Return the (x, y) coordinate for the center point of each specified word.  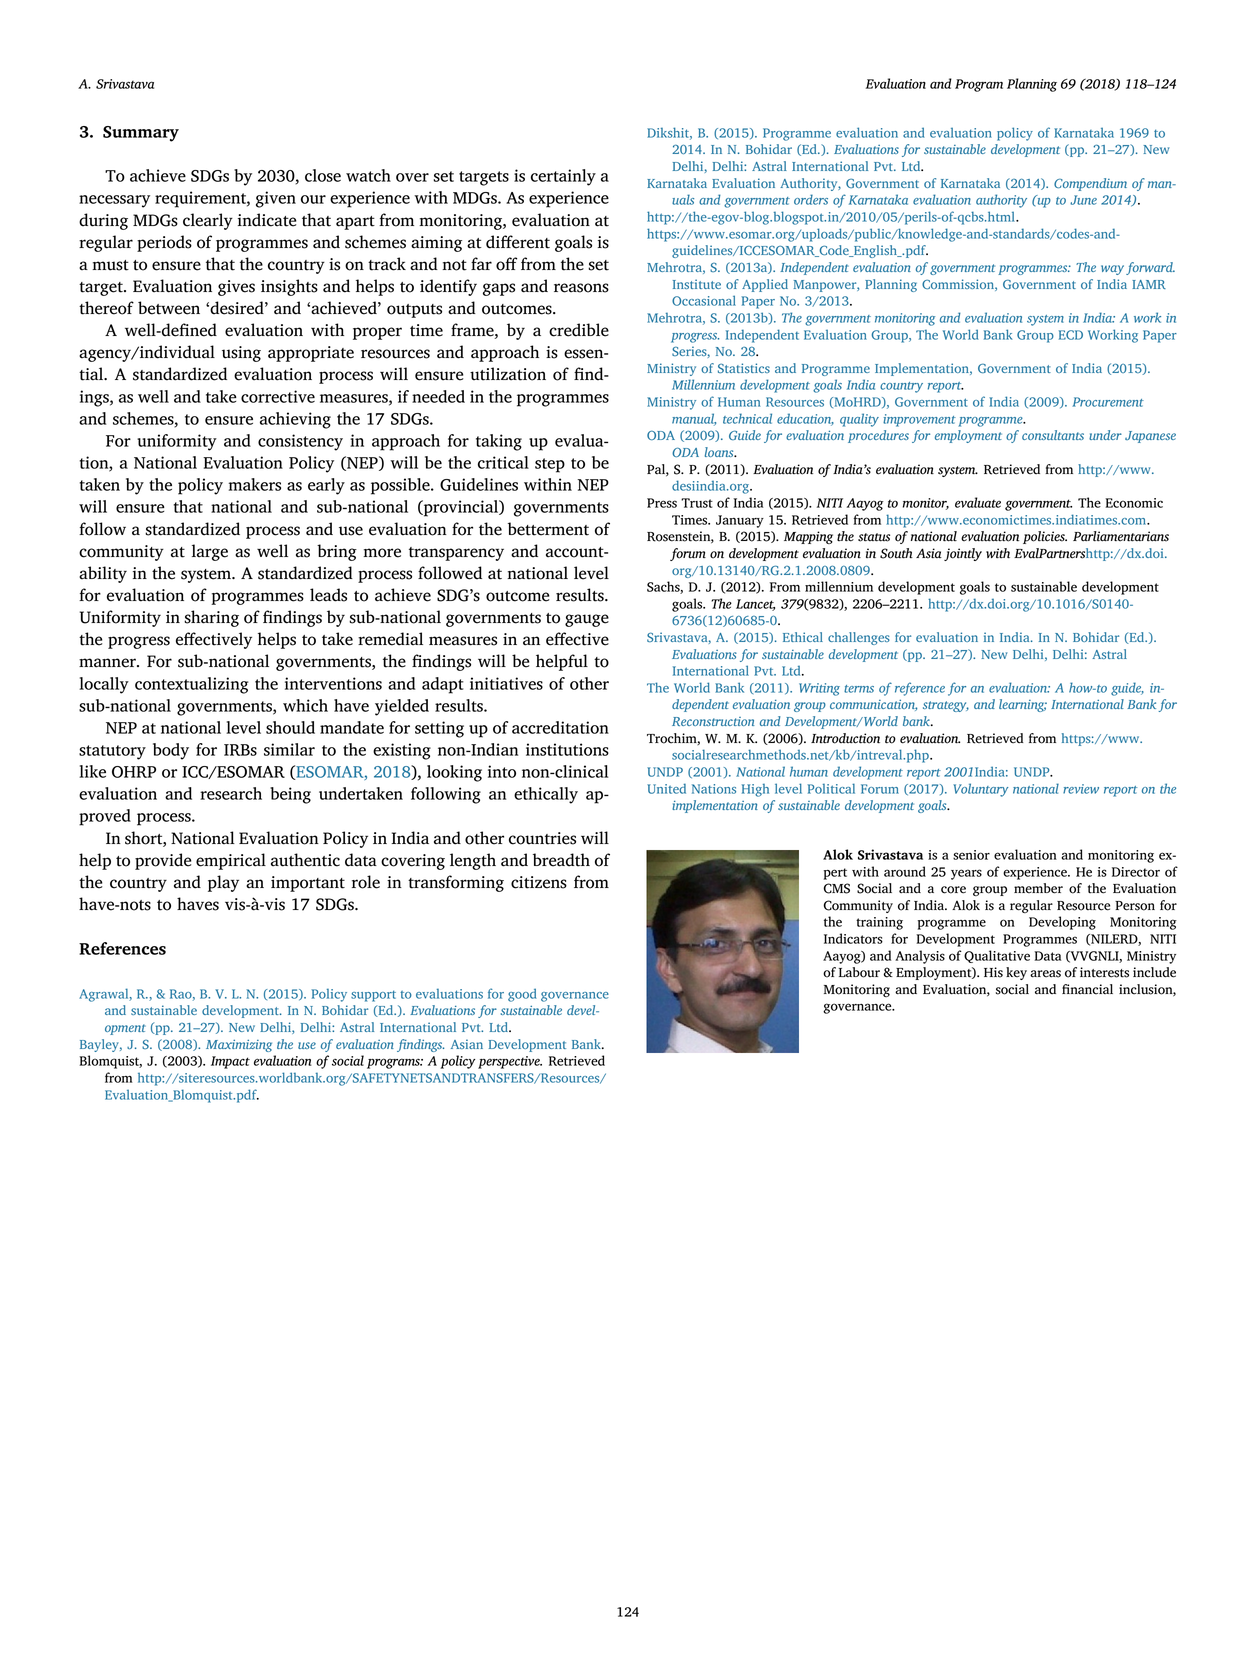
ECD (1071, 335)
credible (579, 330)
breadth (561, 860)
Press (662, 503)
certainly (563, 177)
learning (1023, 705)
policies (1045, 537)
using (241, 354)
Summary (141, 134)
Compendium (1090, 184)
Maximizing (239, 1046)
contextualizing (192, 685)
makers (255, 484)
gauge (587, 620)
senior (971, 855)
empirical (231, 861)
